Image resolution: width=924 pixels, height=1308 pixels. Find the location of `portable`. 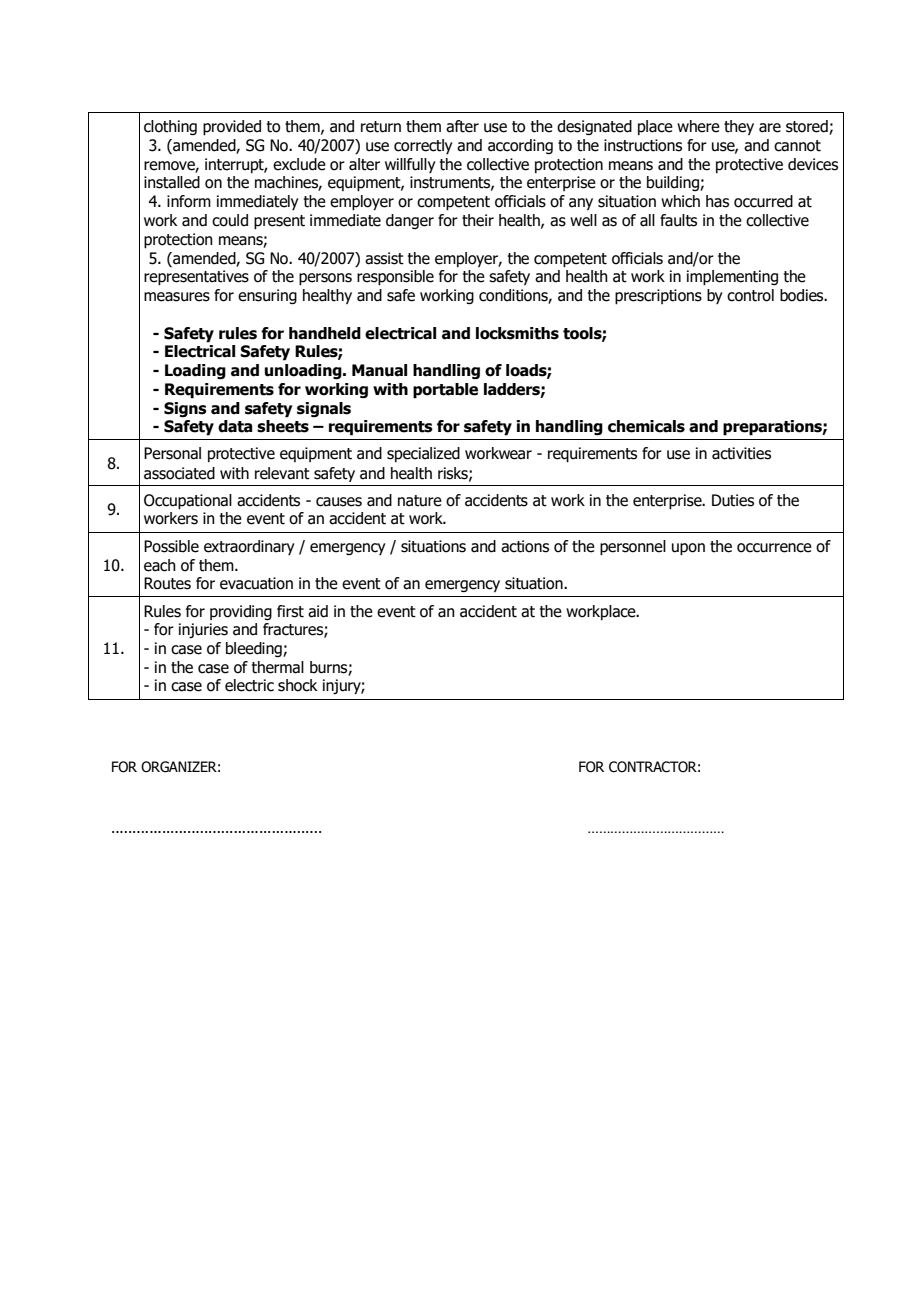

portable is located at coordinates (445, 391).
